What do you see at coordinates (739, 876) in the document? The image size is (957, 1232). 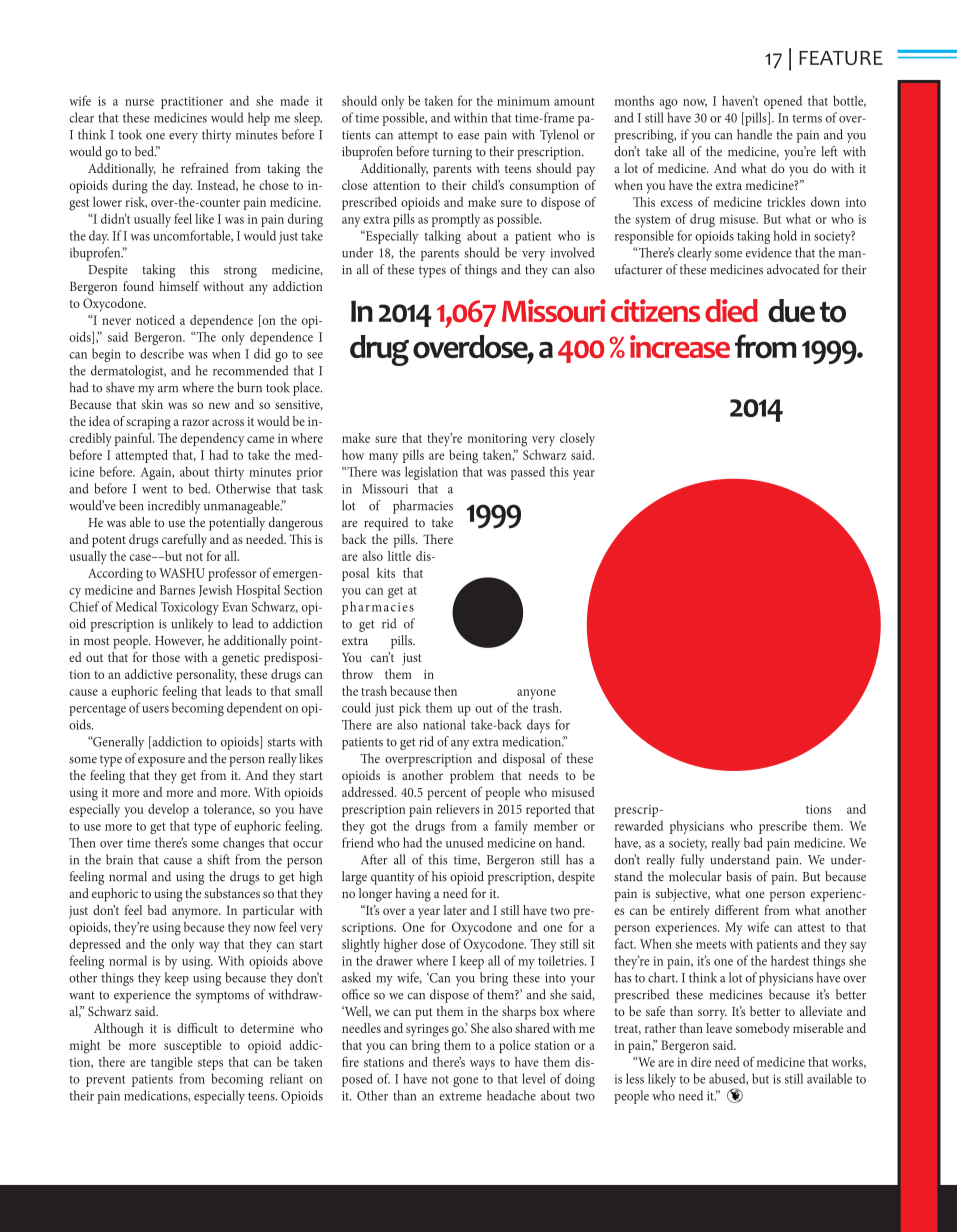 I see `basis` at bounding box center [739, 876].
